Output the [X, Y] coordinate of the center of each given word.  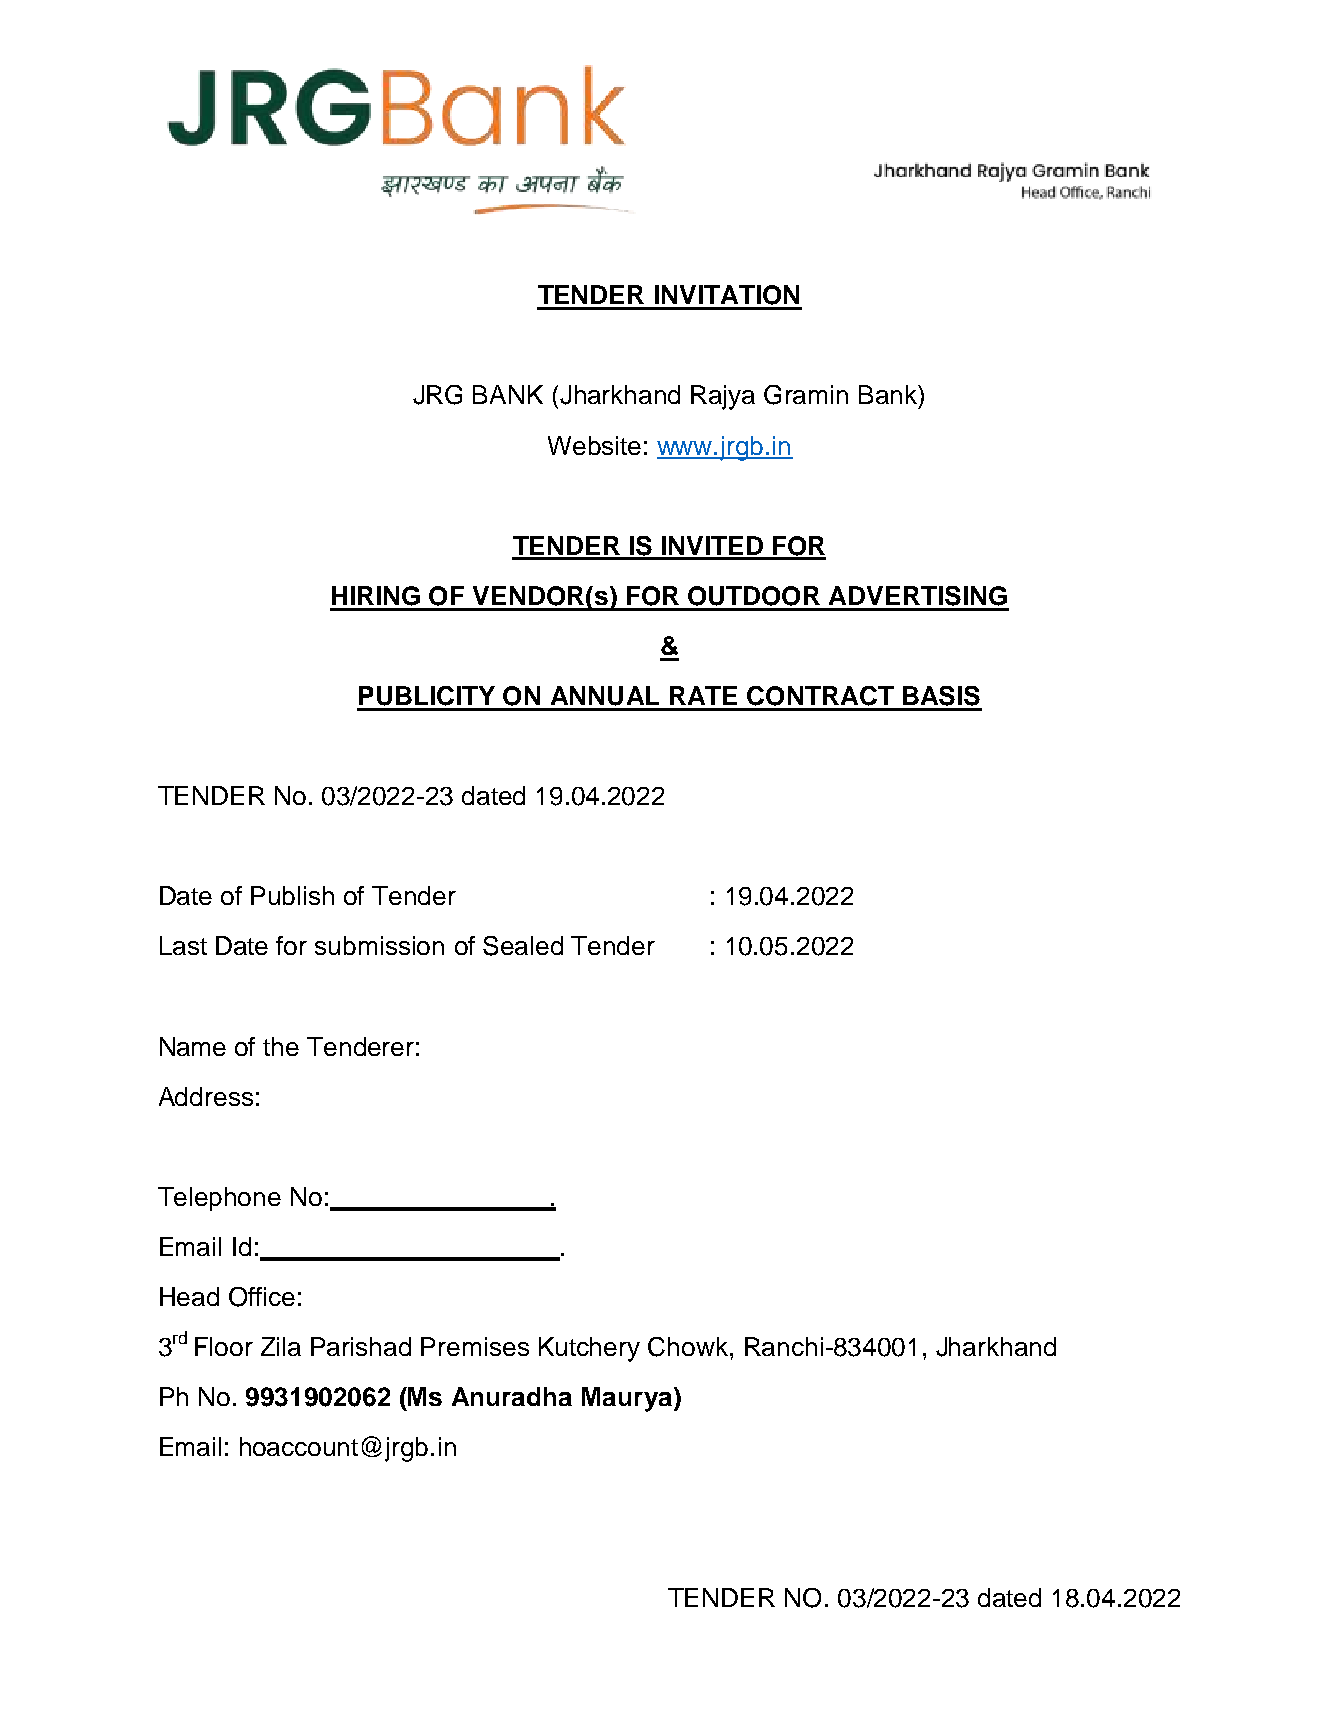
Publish [292, 895]
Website [594, 445]
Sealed [523, 946]
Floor [224, 1346]
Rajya [723, 397]
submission [379, 945]
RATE [703, 695]
